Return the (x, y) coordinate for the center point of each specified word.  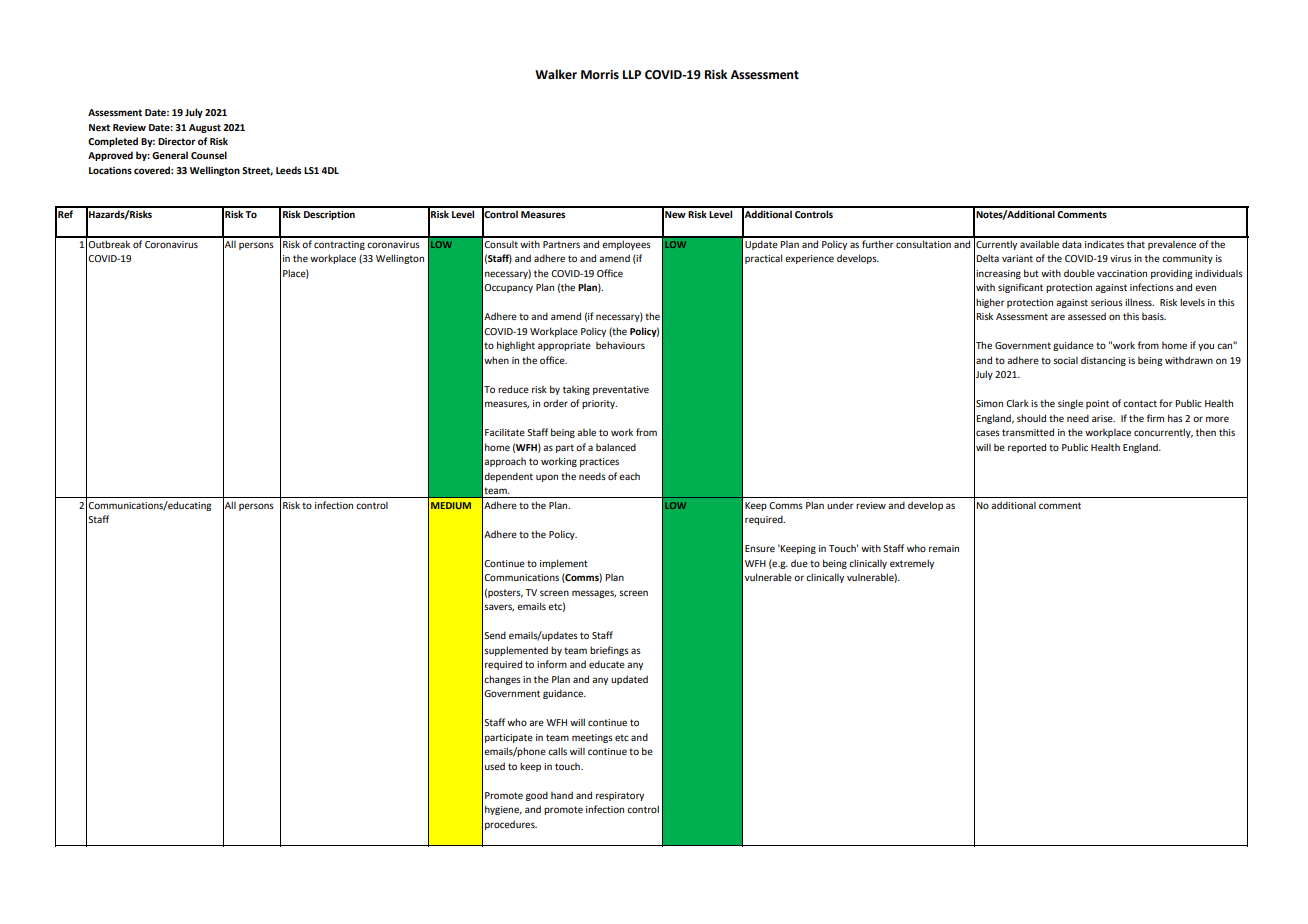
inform (552, 664)
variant (1017, 258)
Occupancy (508, 288)
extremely (912, 564)
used (495, 766)
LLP (632, 74)
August (205, 128)
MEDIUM (451, 505)
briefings (609, 651)
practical (763, 259)
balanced (616, 447)
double (1079, 273)
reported (1027, 448)
